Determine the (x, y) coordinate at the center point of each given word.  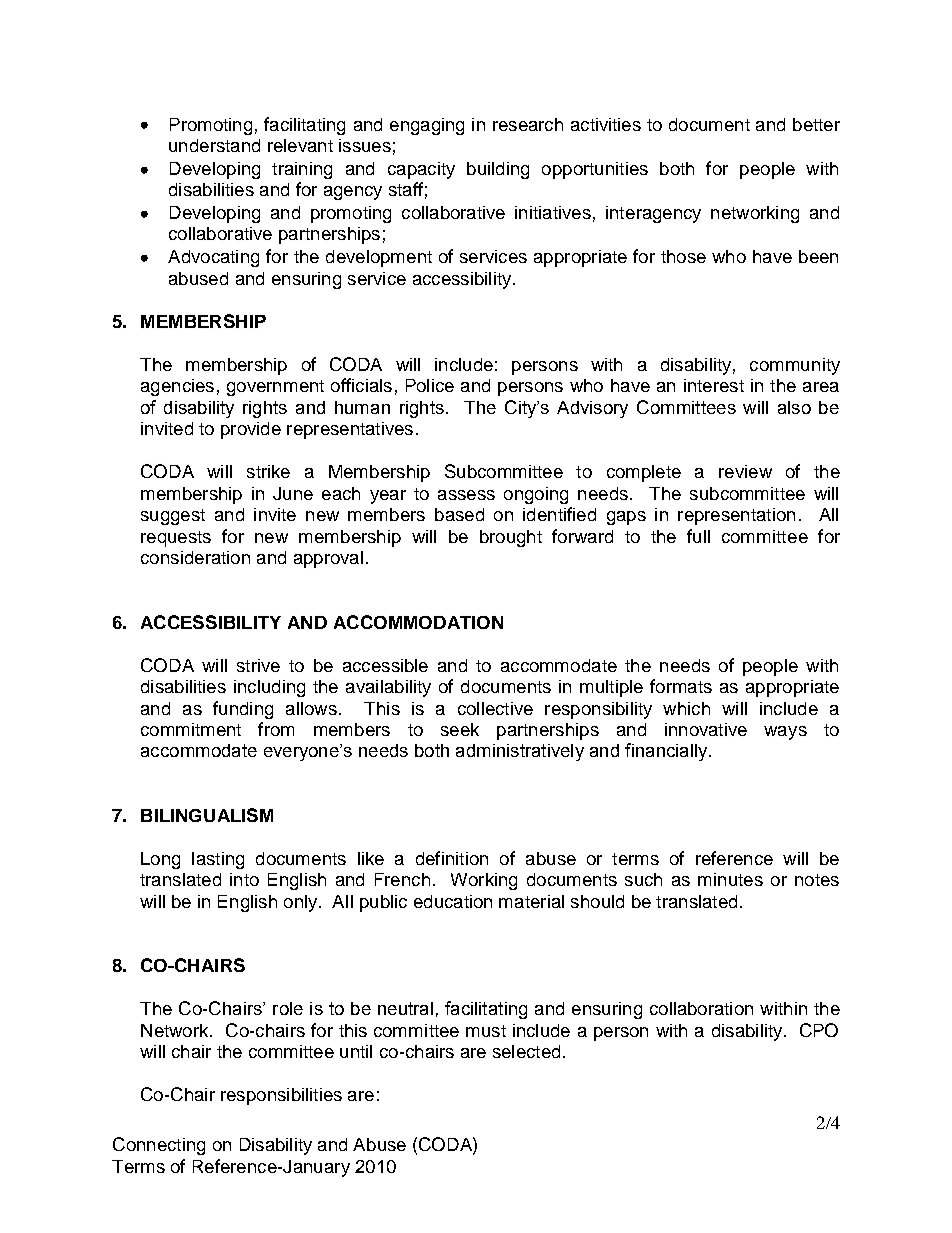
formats (681, 686)
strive (258, 665)
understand (214, 145)
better (816, 124)
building (498, 170)
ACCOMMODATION (418, 622)
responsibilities (281, 1096)
